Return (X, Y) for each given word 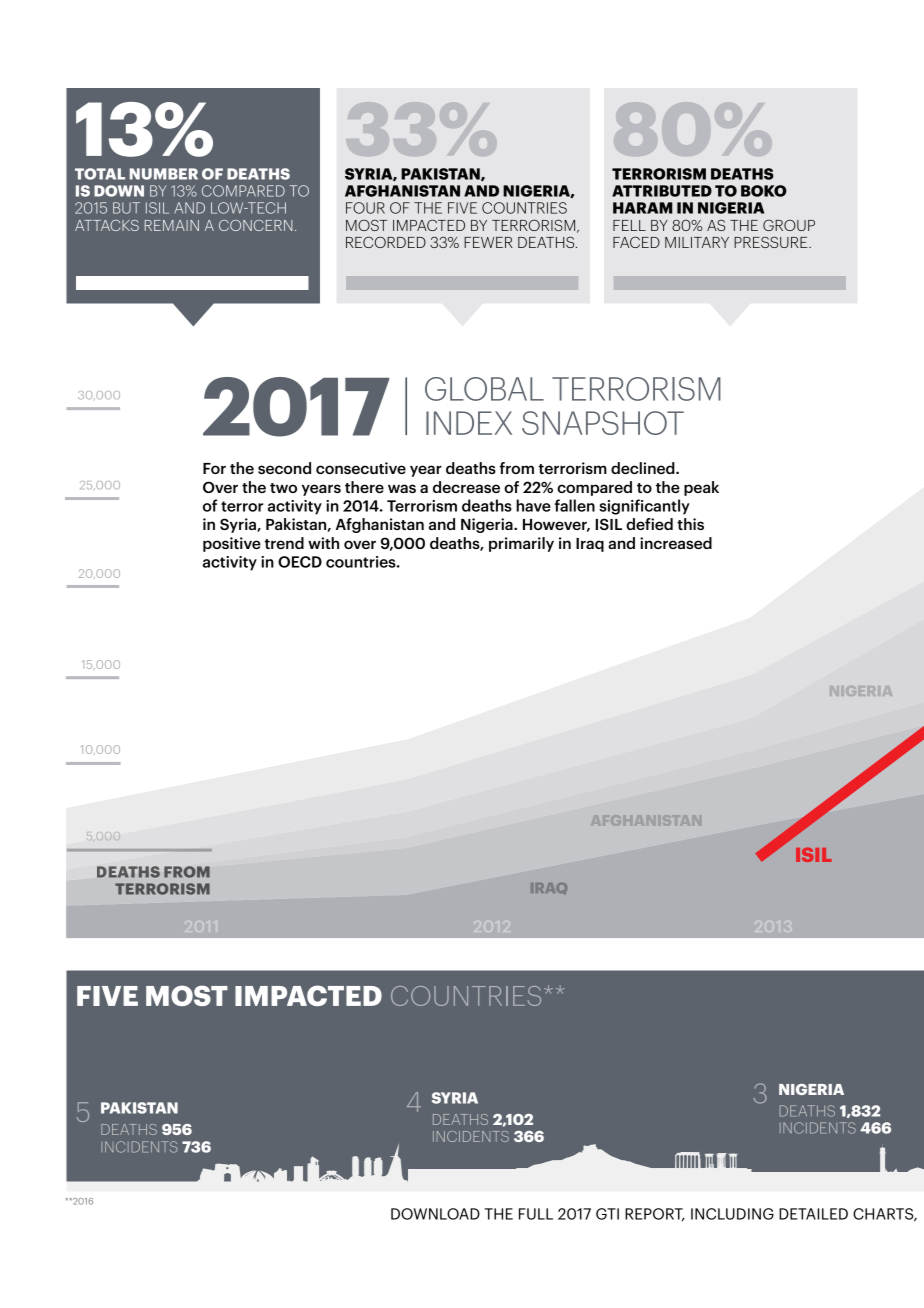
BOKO (764, 191)
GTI (607, 1214)
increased (676, 543)
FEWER (488, 242)
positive (232, 544)
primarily (521, 544)
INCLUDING (732, 1214)
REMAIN (172, 225)
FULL (536, 1214)
